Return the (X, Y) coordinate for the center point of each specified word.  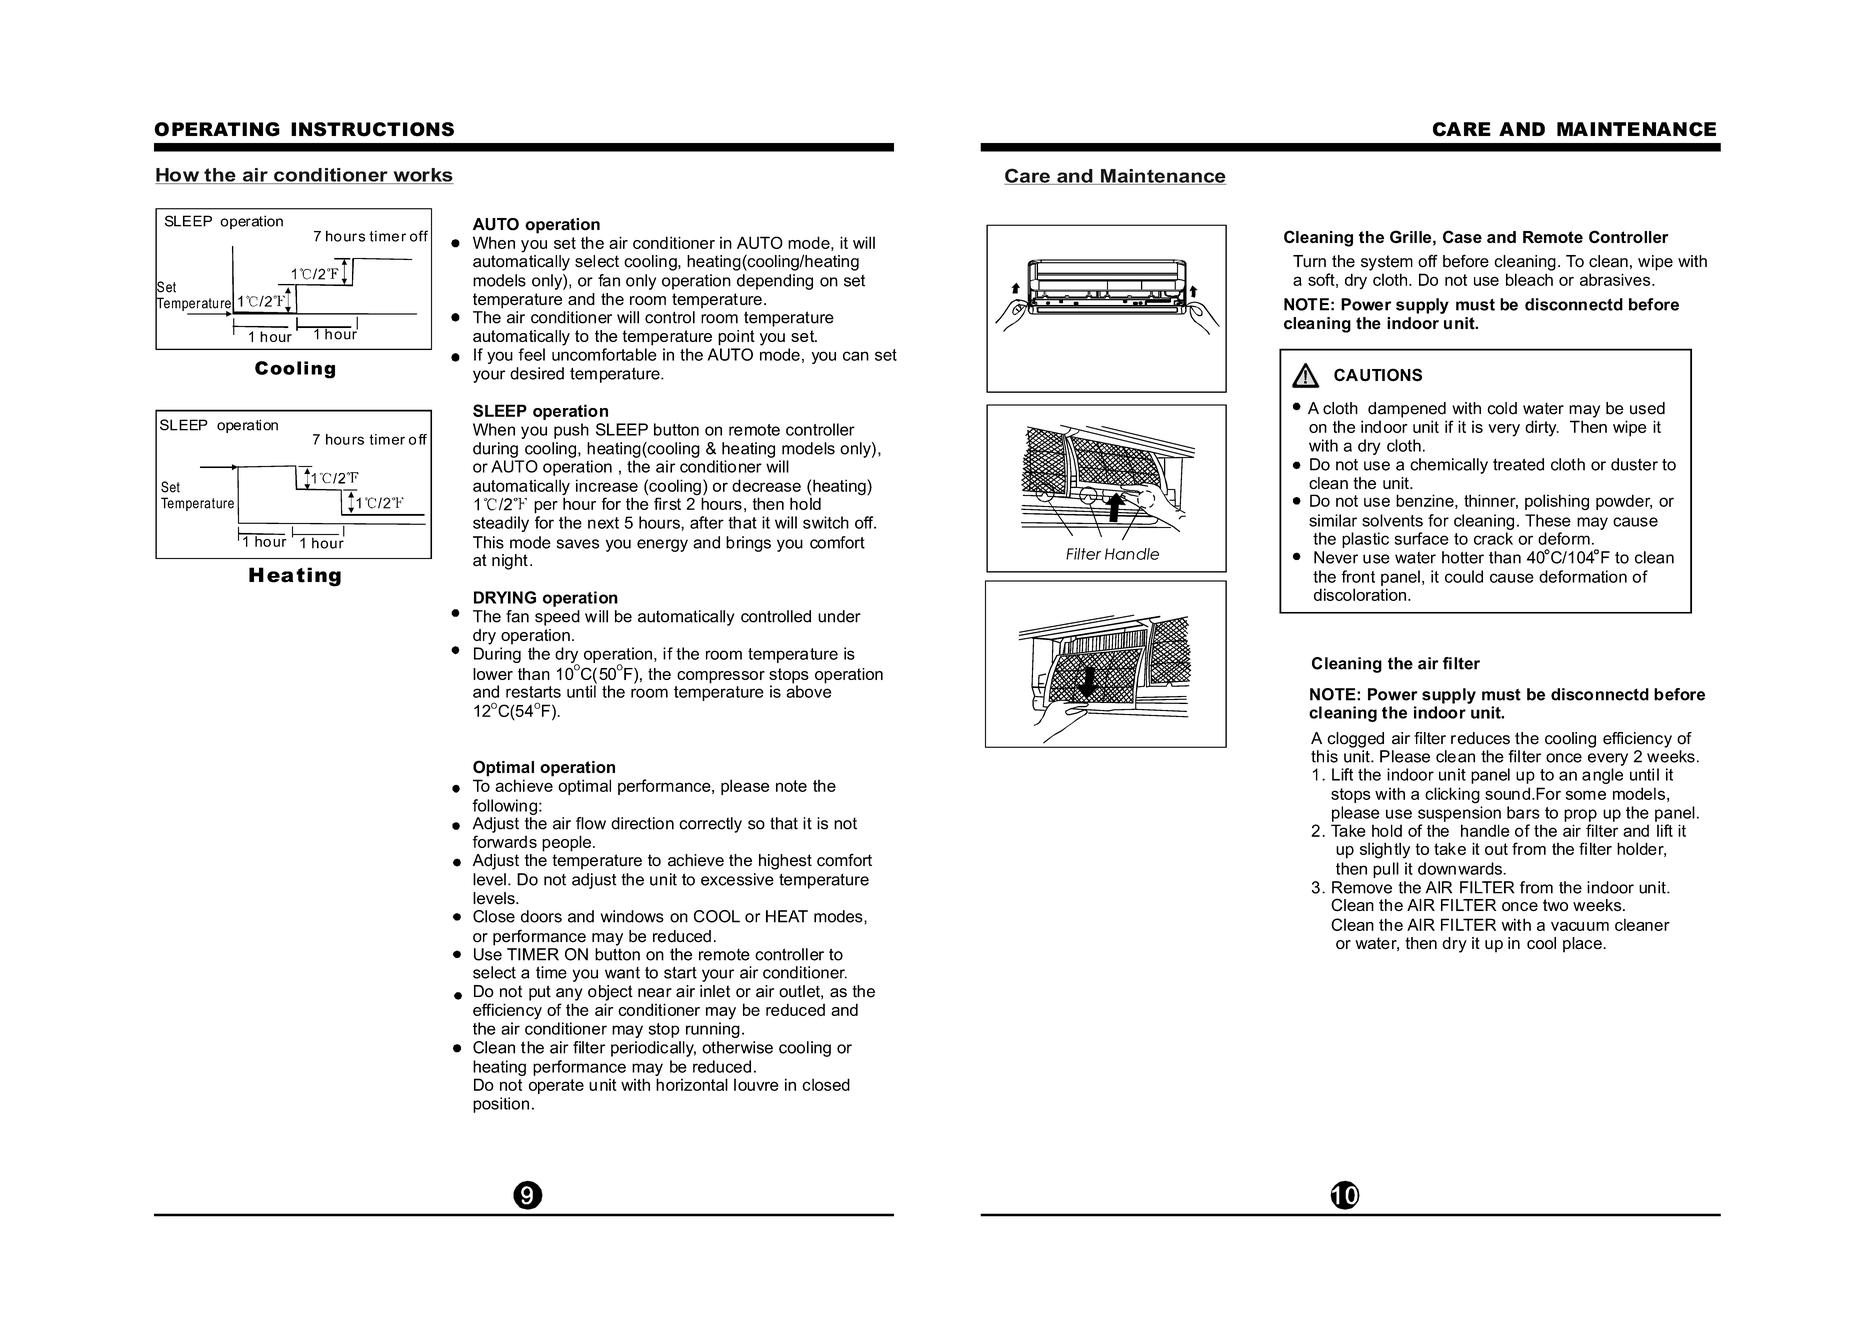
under (839, 616)
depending (775, 282)
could (1464, 576)
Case (1462, 237)
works (422, 176)
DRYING (505, 597)
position (501, 1105)
